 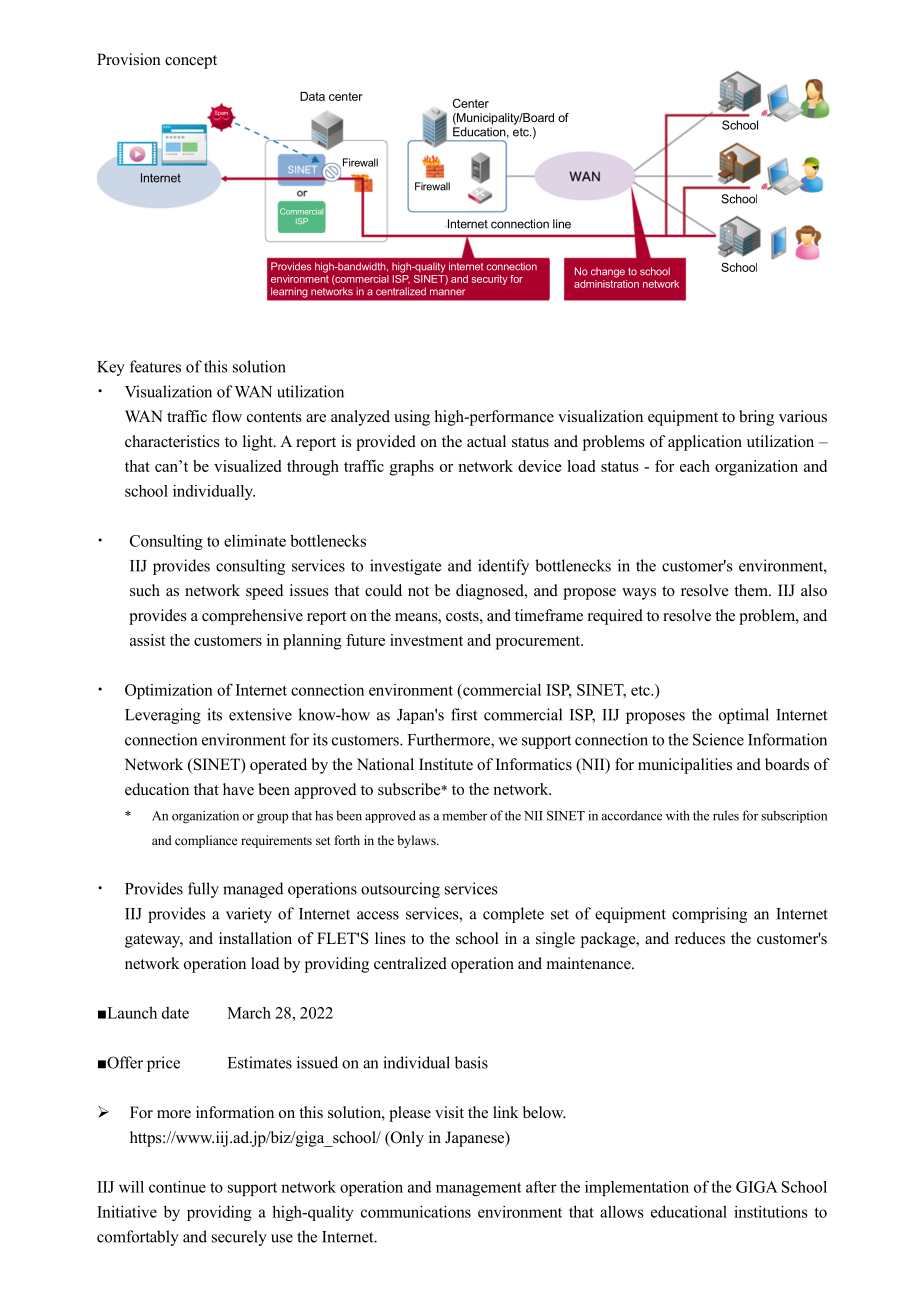 What do you see at coordinates (479, 1189) in the screenshot?
I see `management` at bounding box center [479, 1189].
